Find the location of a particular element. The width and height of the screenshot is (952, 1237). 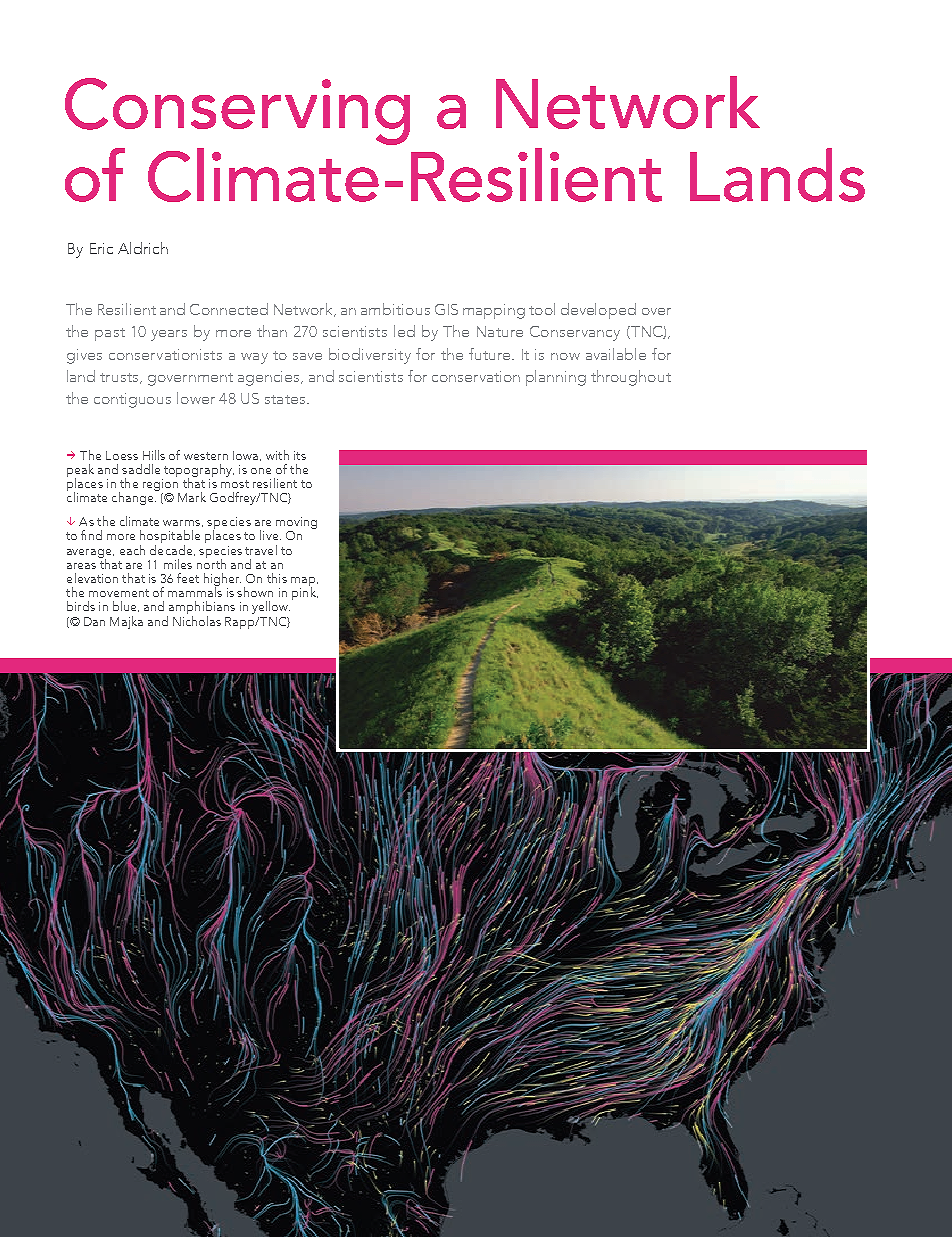

its is located at coordinates (300, 455).
